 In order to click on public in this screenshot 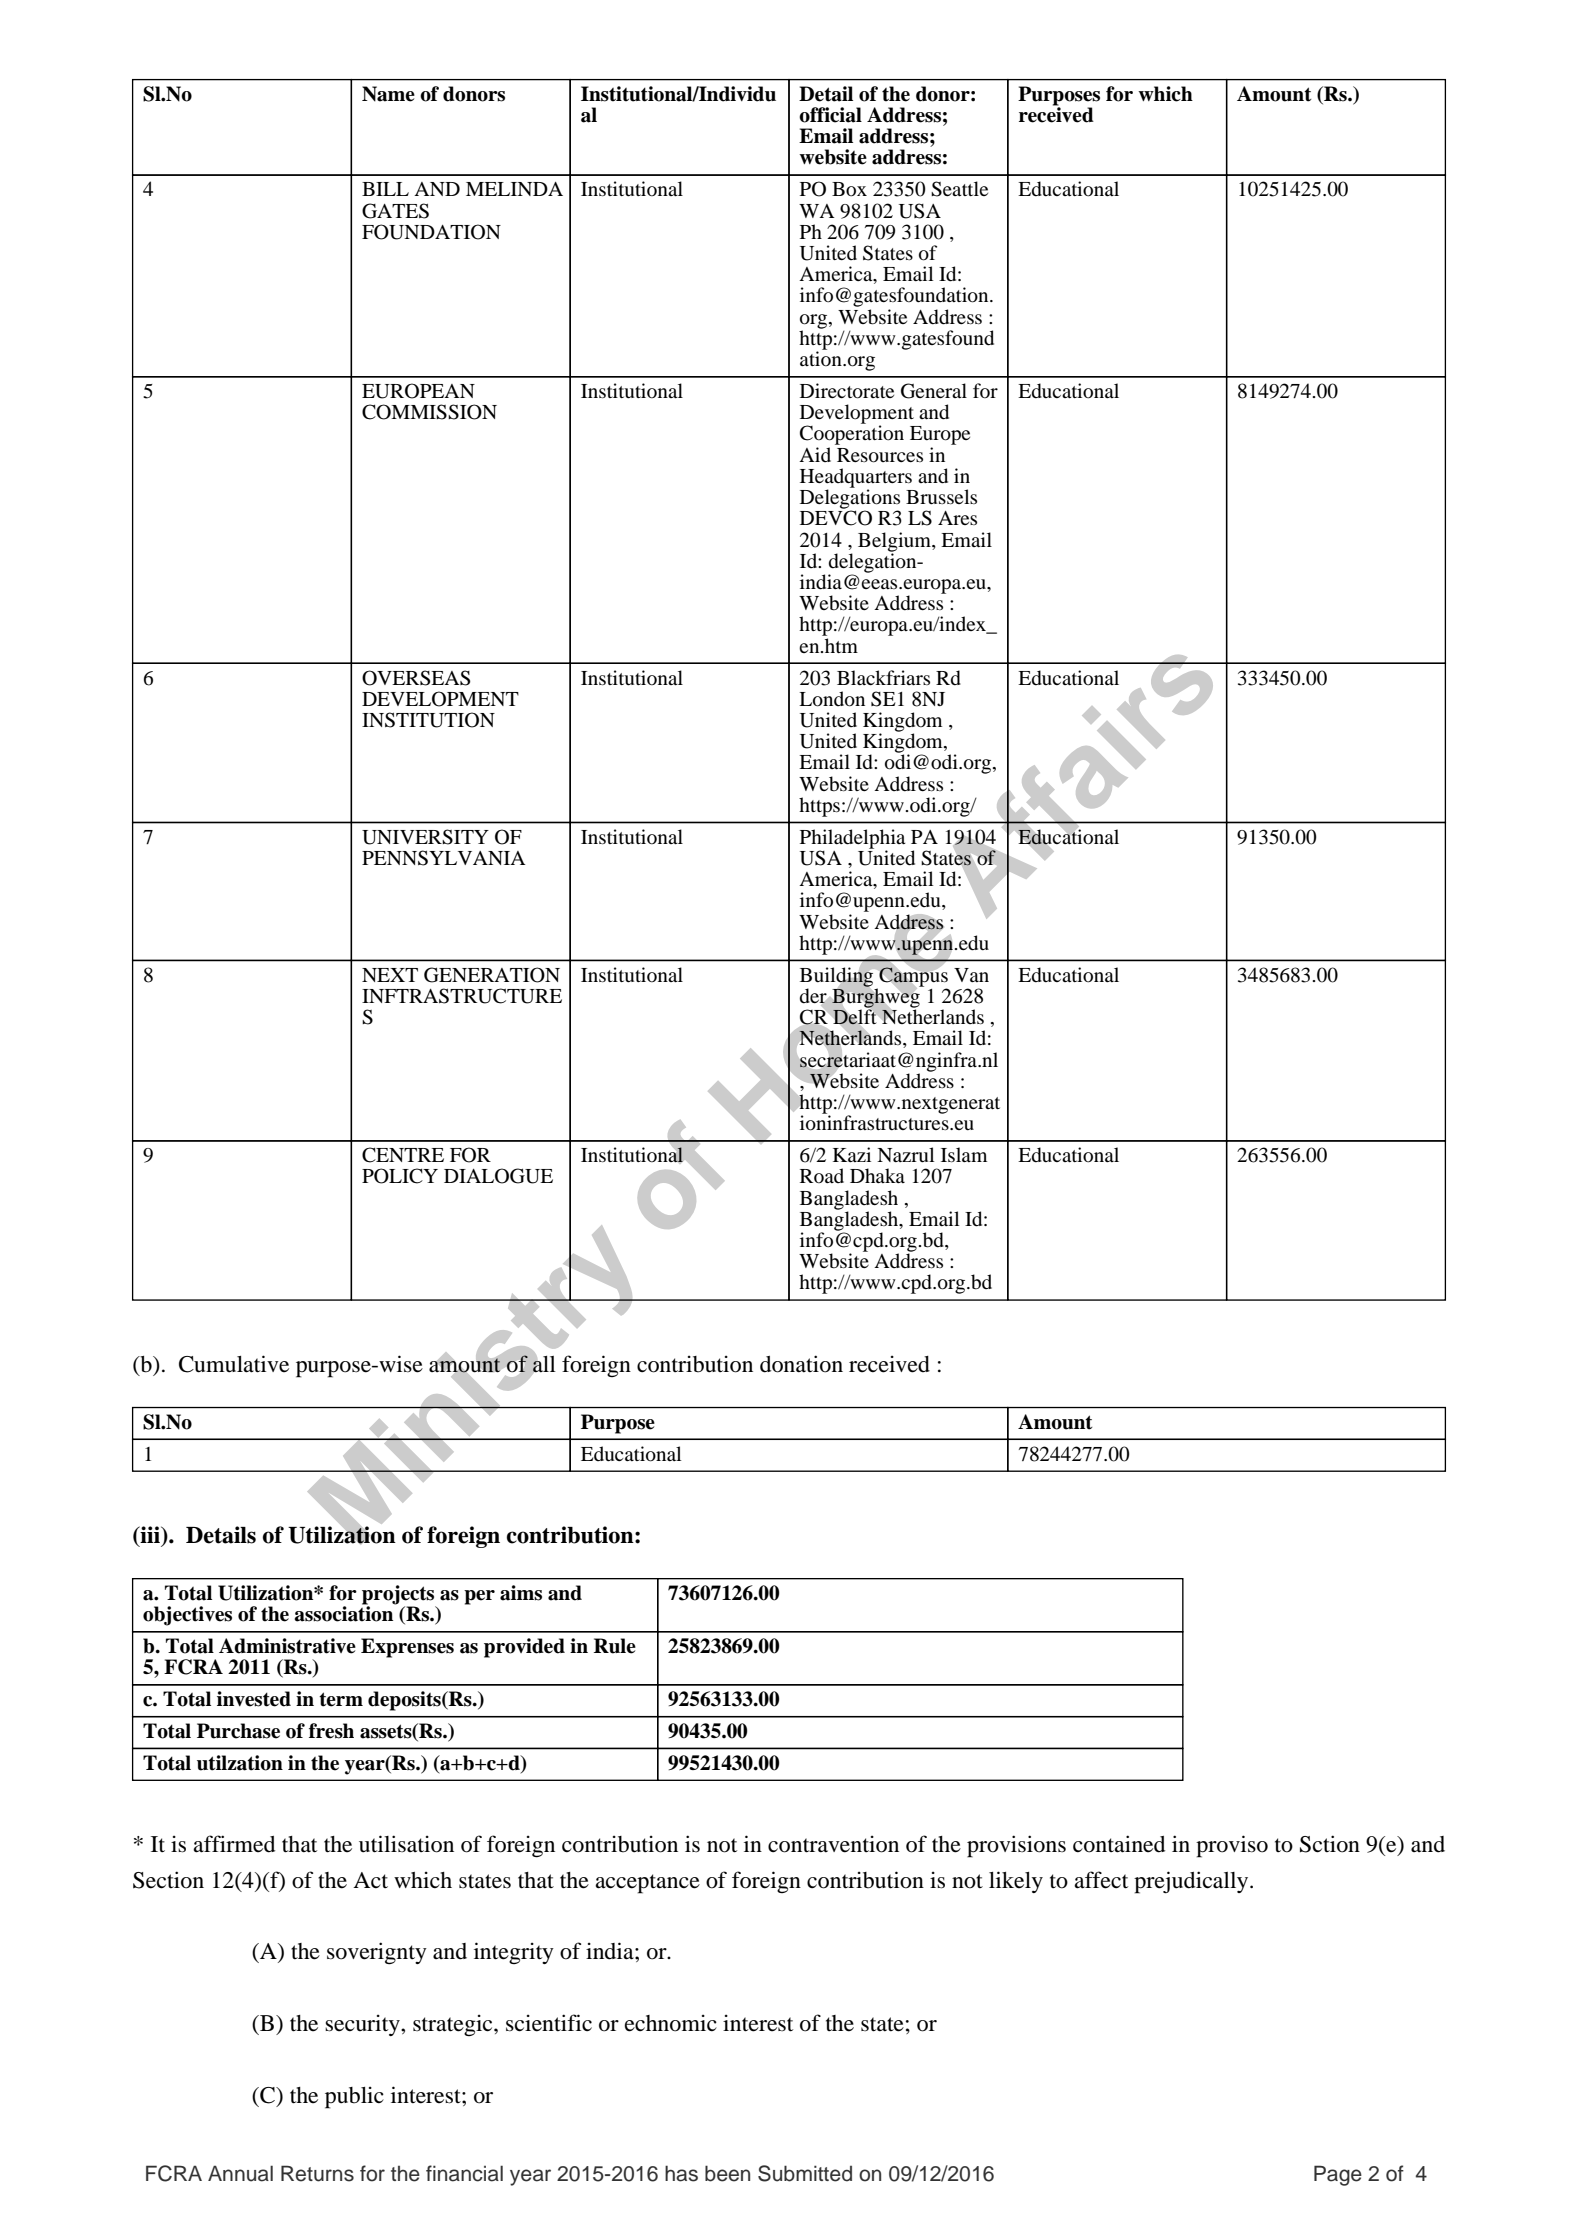, I will do `click(354, 2097)`.
